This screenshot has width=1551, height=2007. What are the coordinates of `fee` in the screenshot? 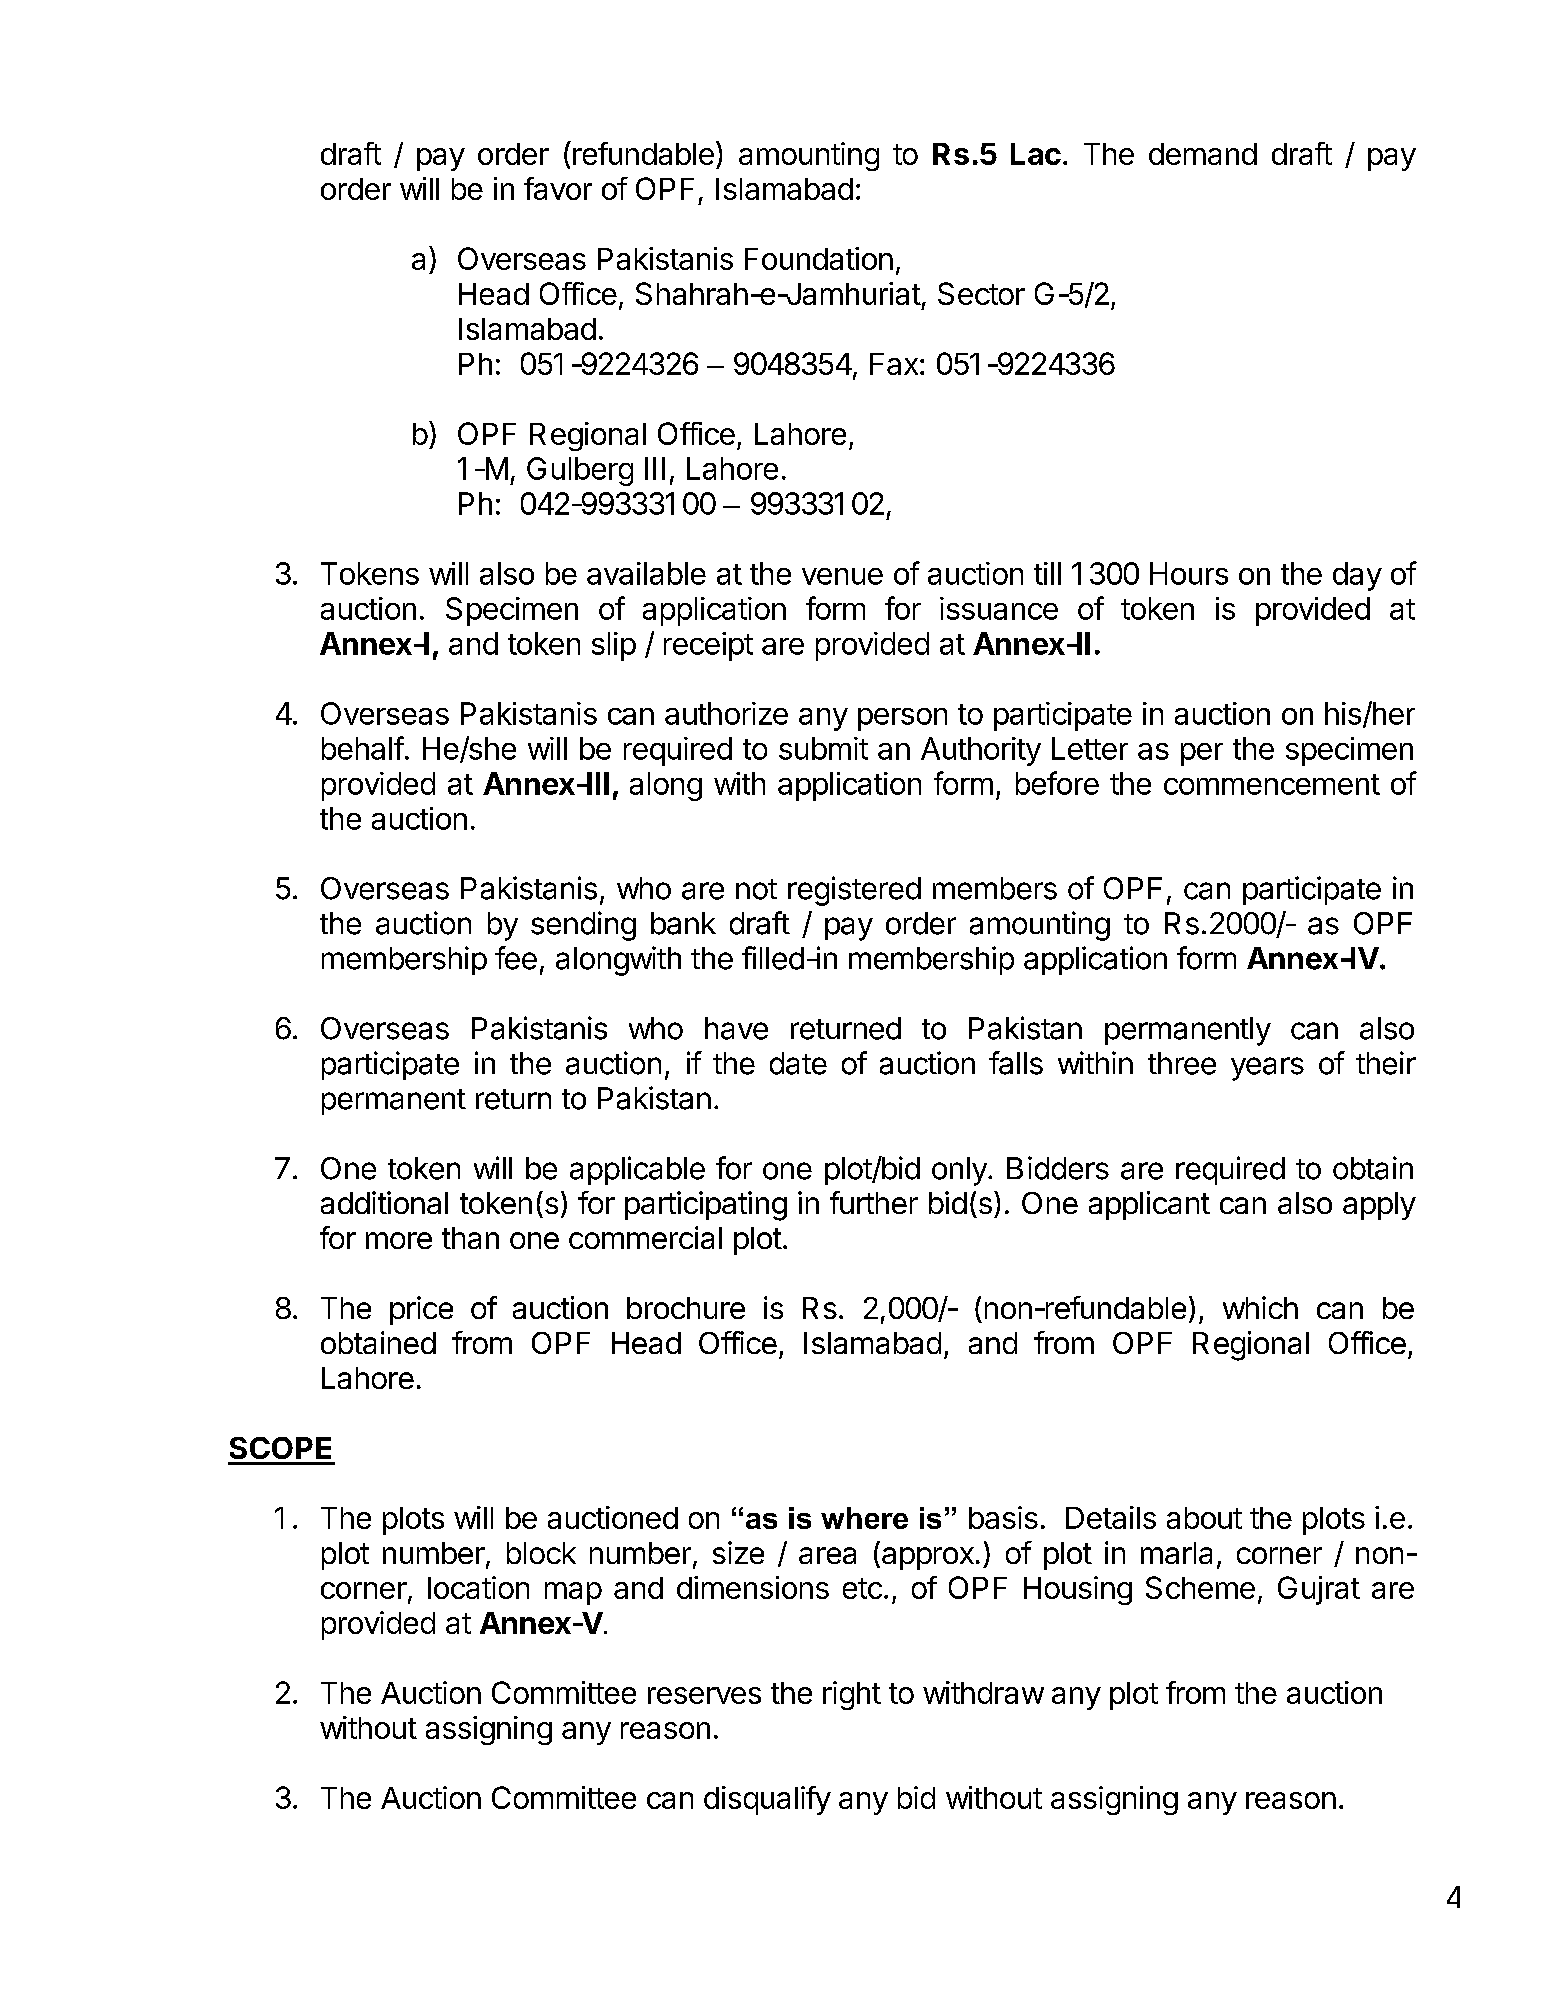 It's located at (516, 958).
